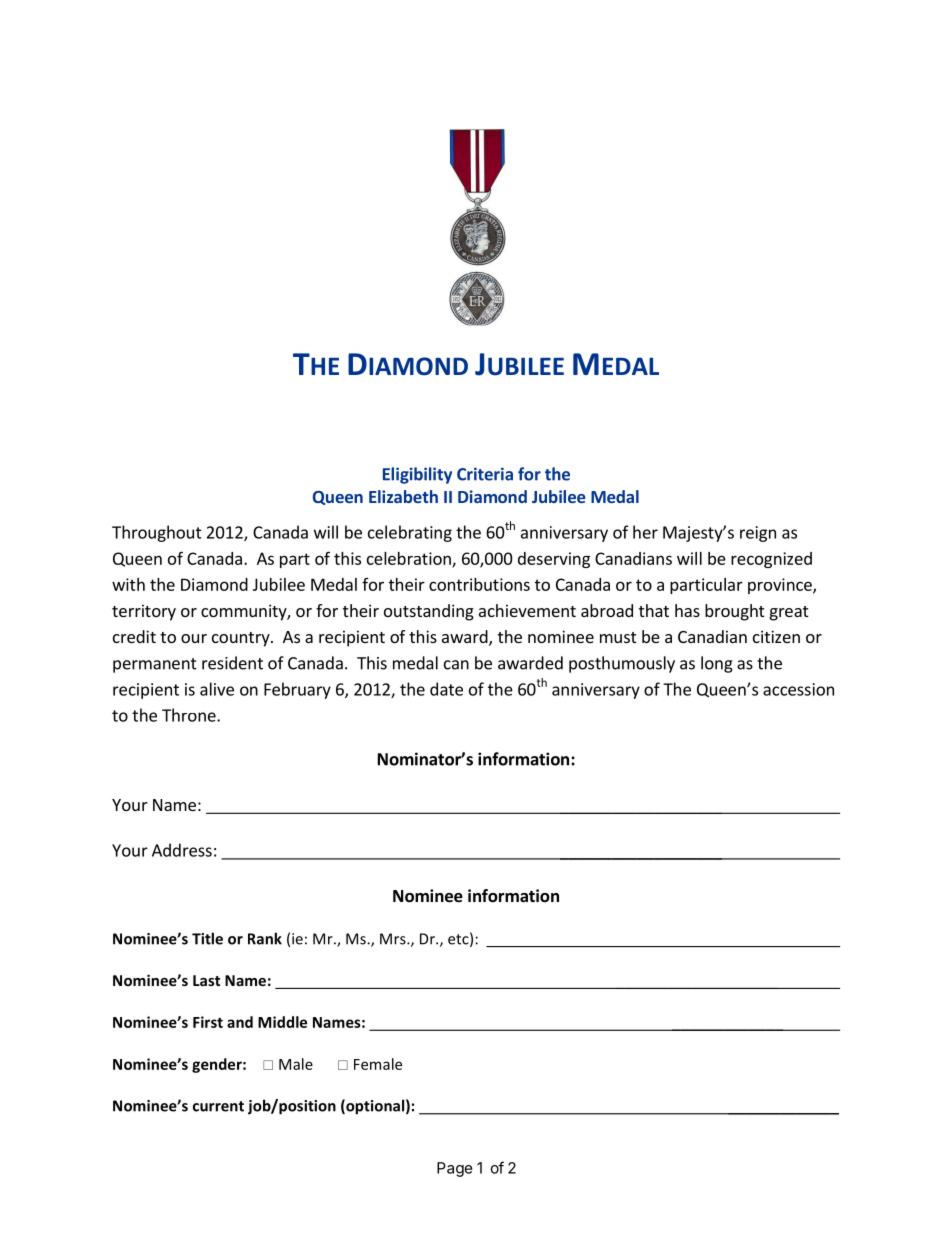 This screenshot has height=1233, width=952. I want to click on Throughout, so click(157, 533).
